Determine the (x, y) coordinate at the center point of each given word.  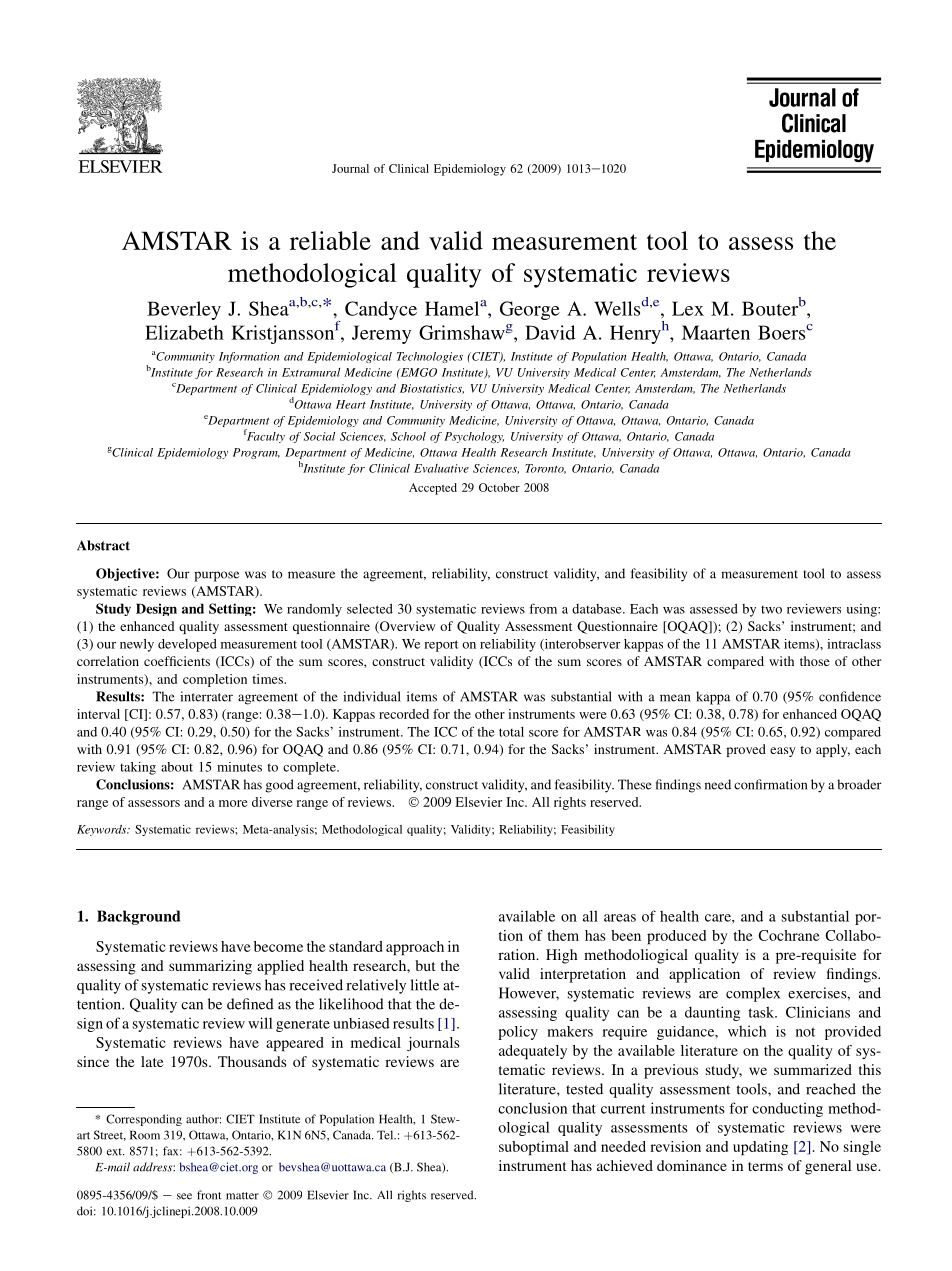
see (184, 1196)
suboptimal (534, 1148)
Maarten (716, 332)
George (530, 310)
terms (765, 1166)
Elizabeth (184, 332)
